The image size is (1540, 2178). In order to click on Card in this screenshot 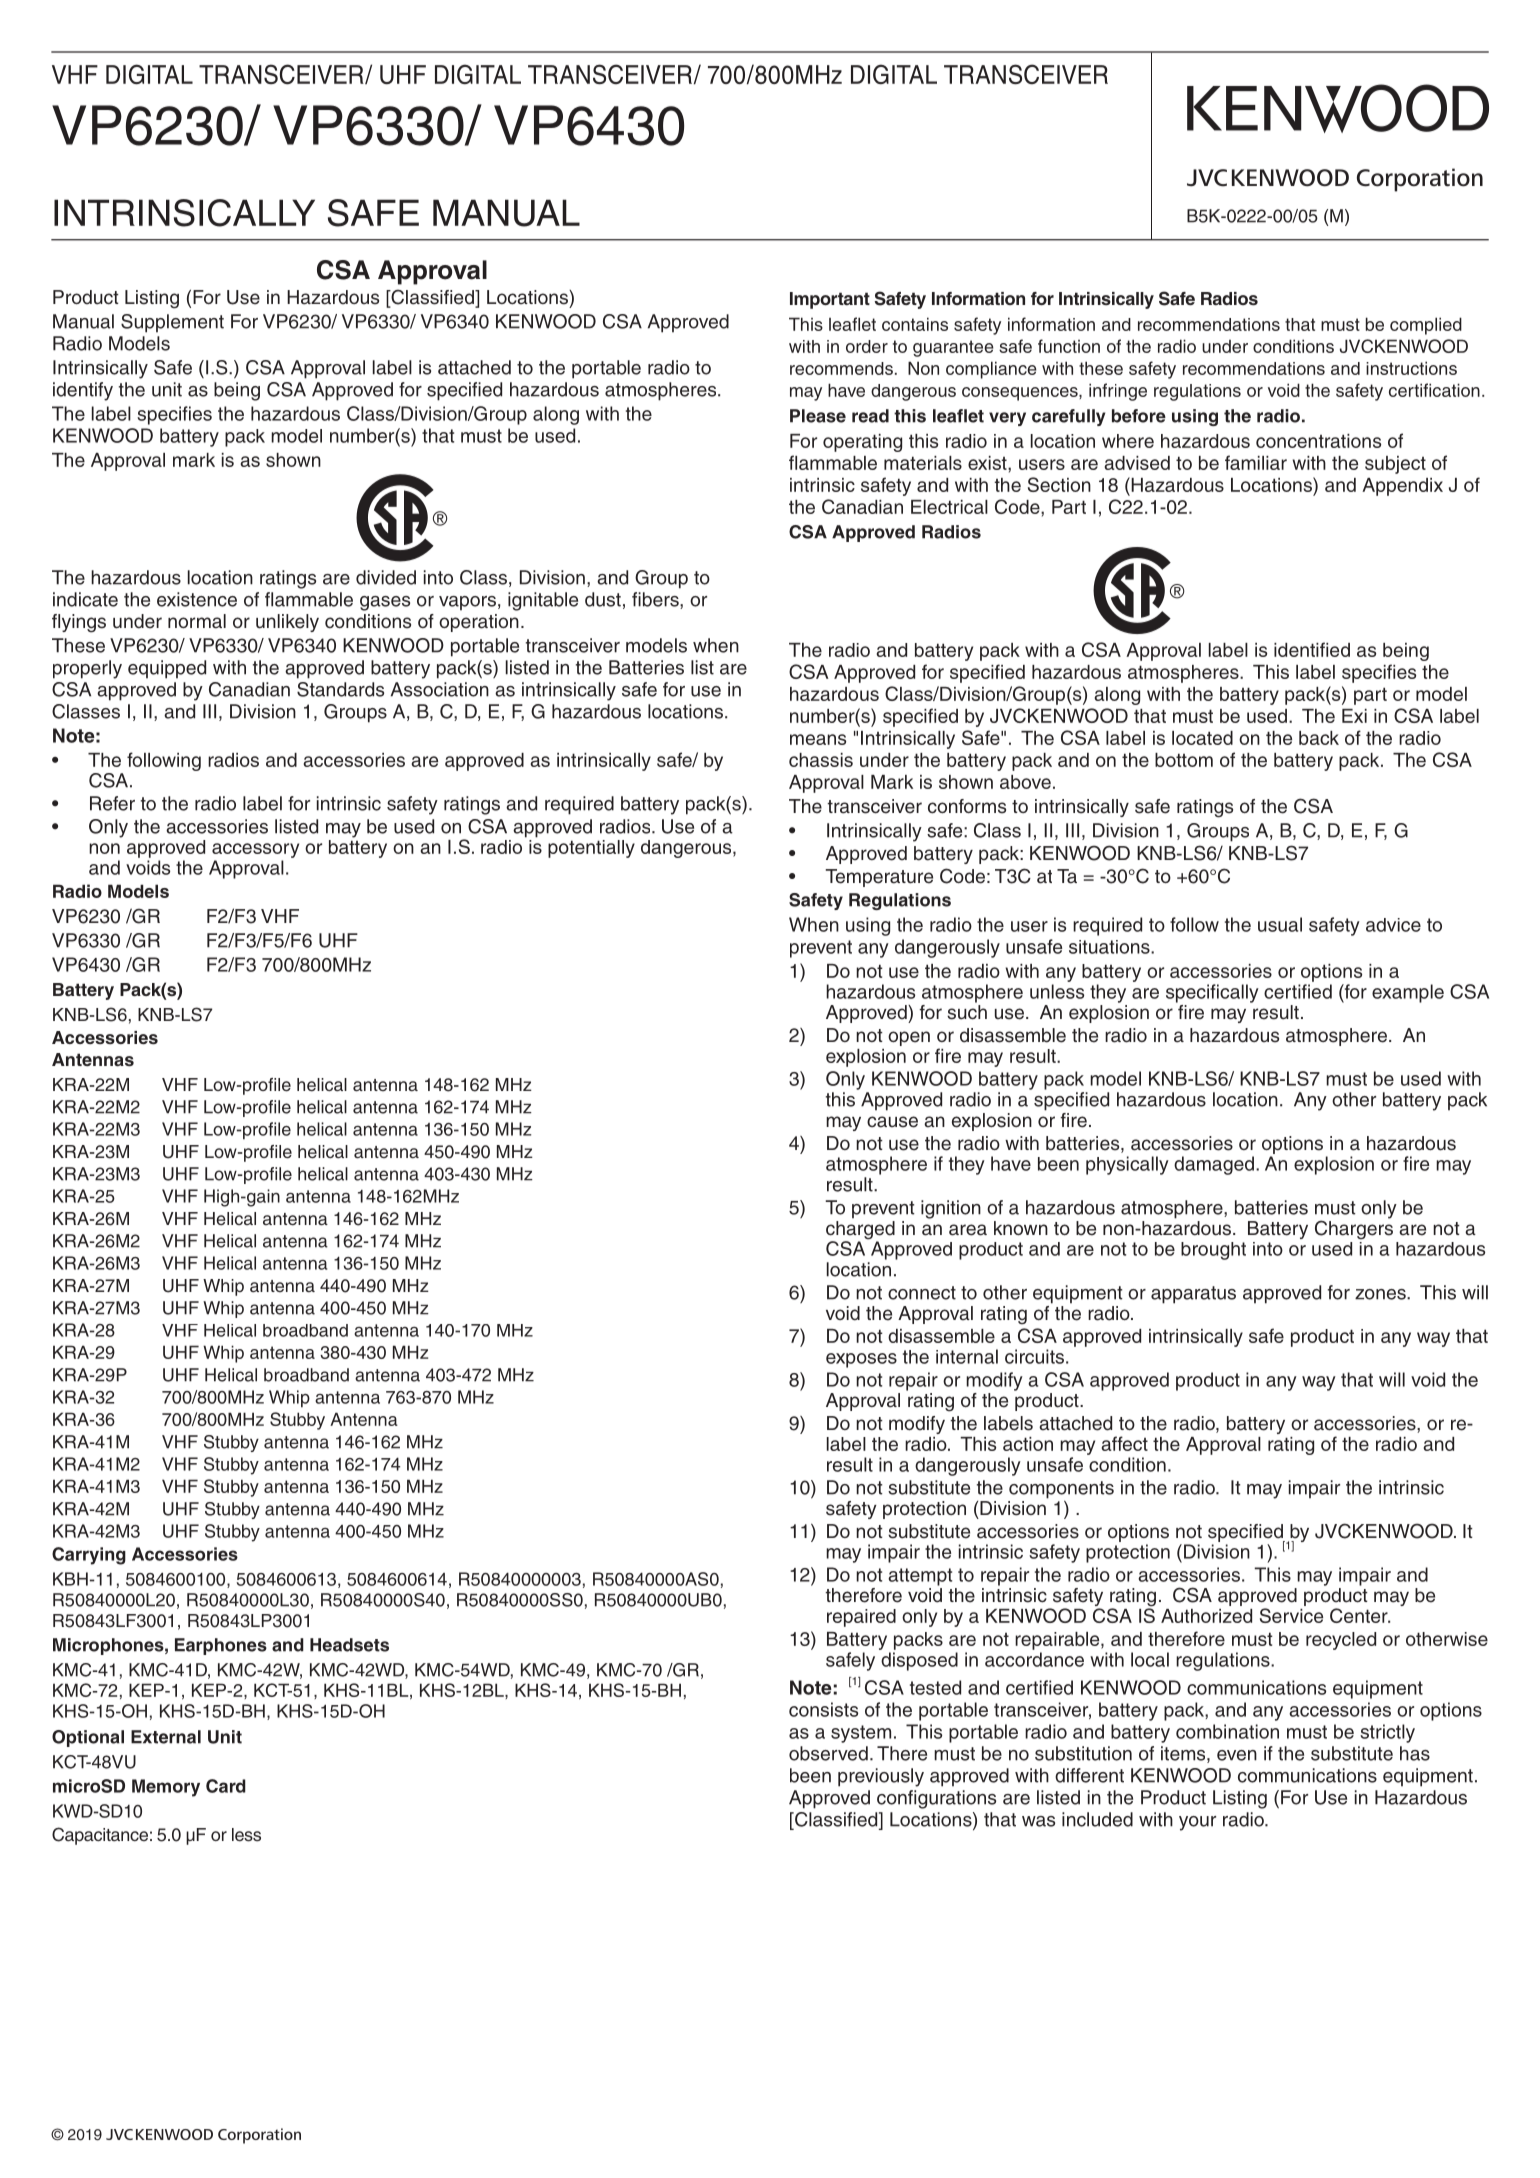, I will do `click(226, 1786)`.
